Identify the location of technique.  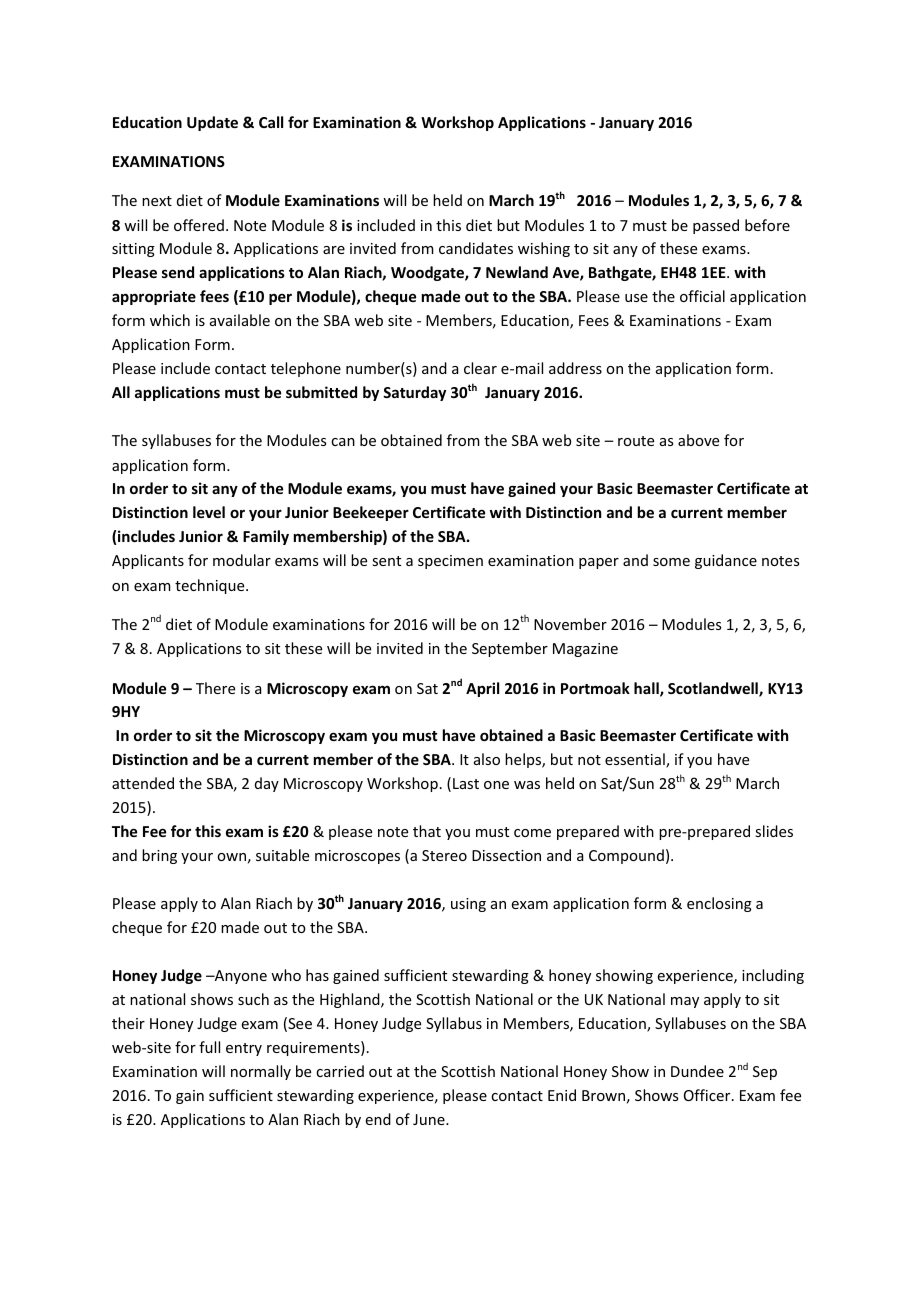
(211, 586).
